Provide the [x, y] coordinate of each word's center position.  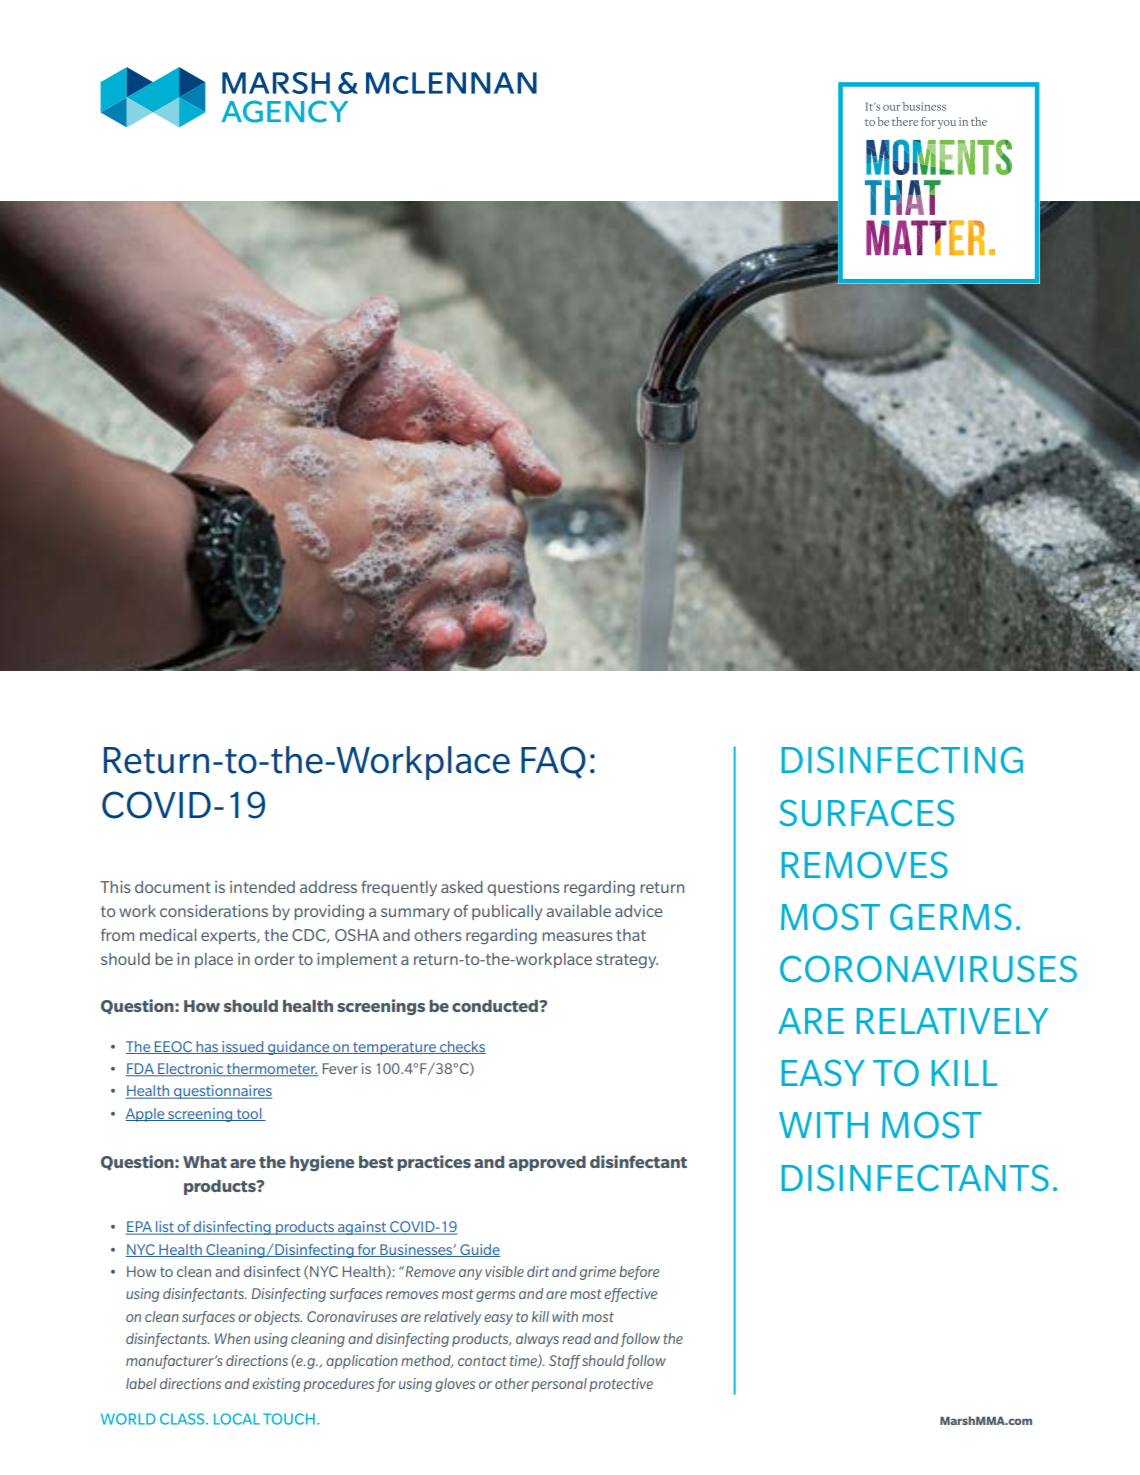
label [141, 1383]
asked [462, 887]
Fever [340, 1068]
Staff [565, 1362]
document [173, 887]
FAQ [553, 762]
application [362, 1362]
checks [462, 1047]
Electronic [191, 1069]
